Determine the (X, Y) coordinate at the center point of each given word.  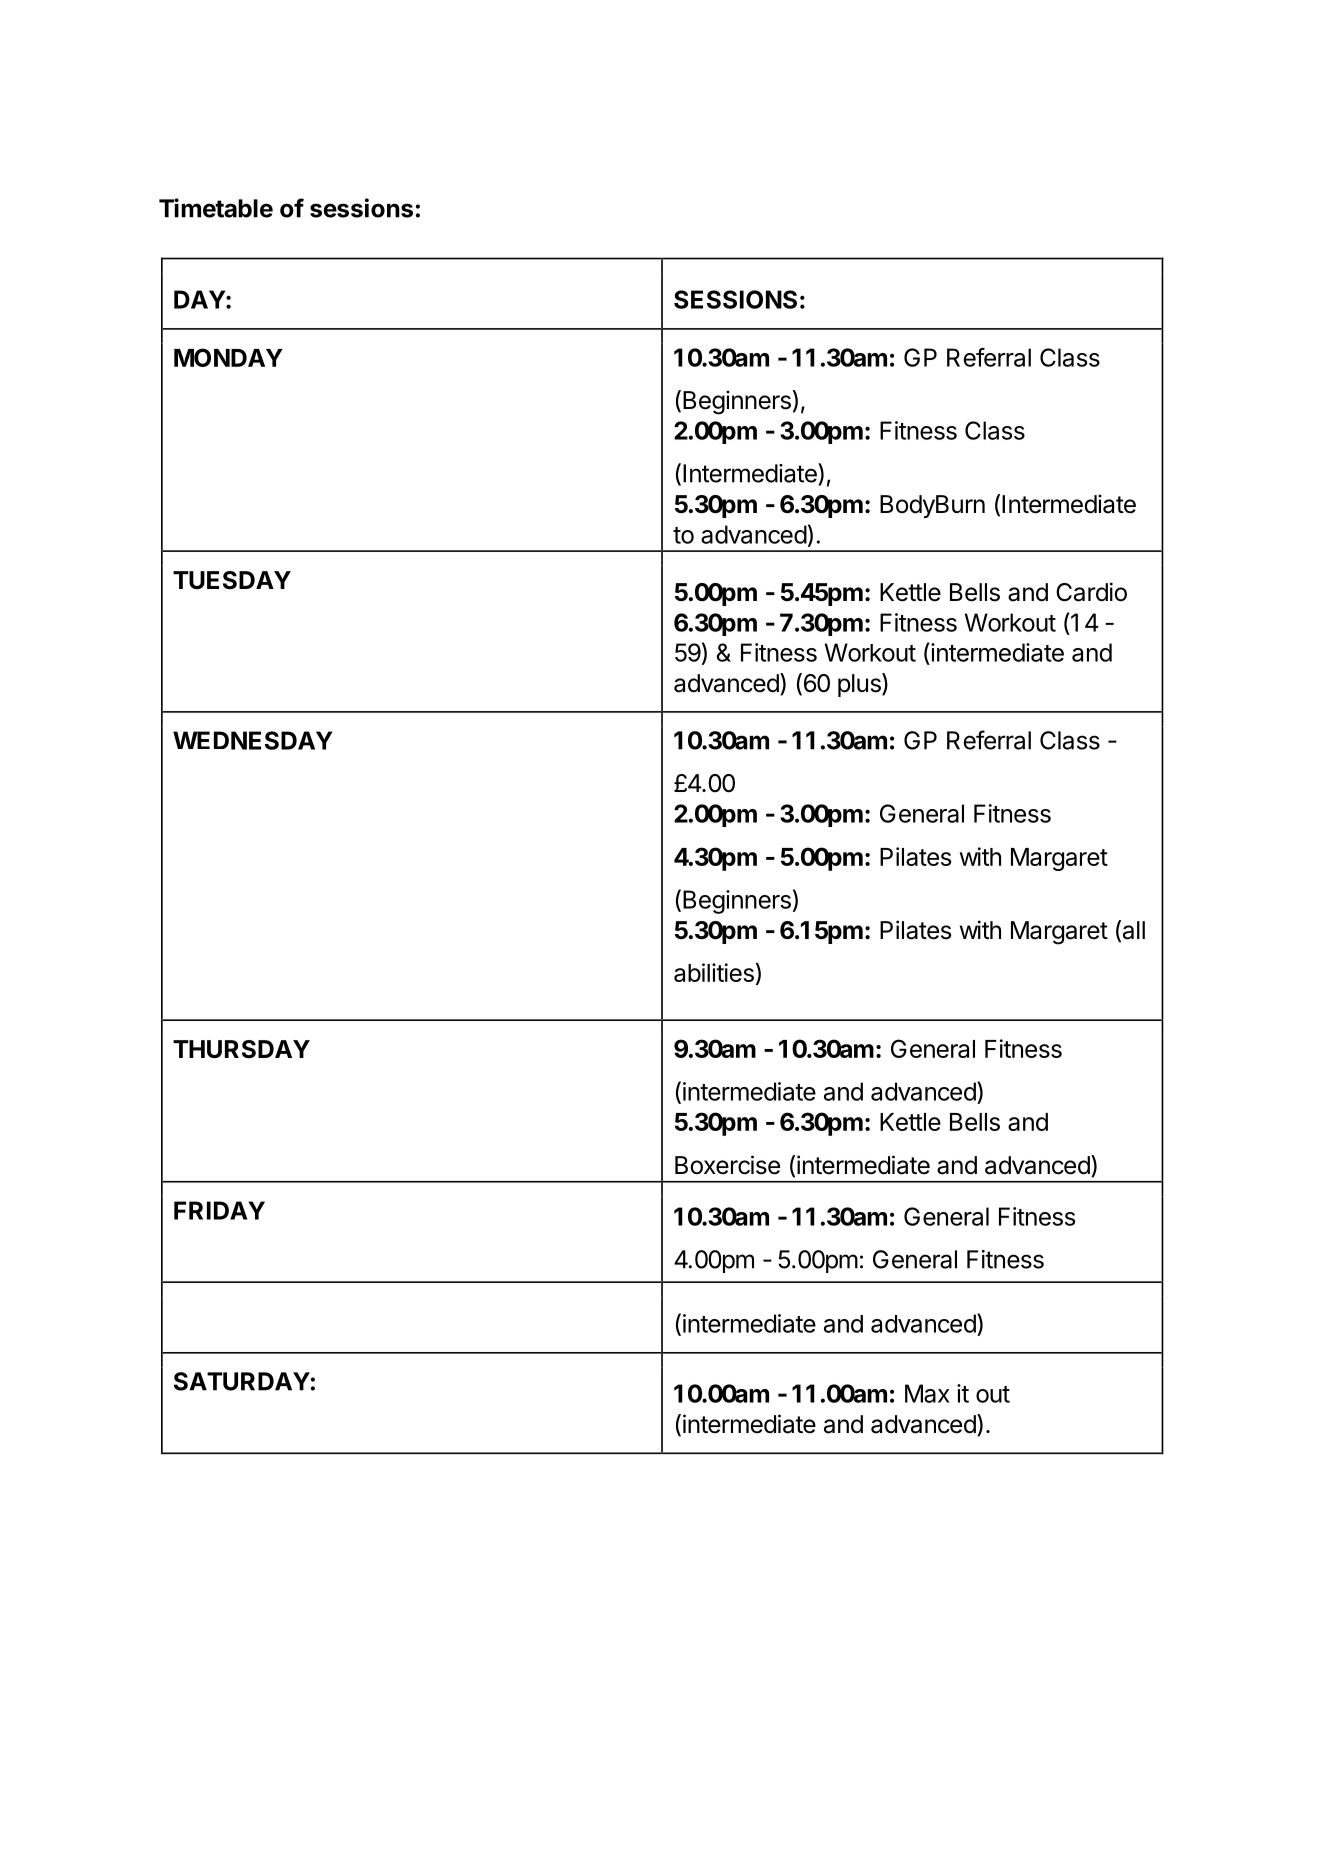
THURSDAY (241, 1049)
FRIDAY (219, 1210)
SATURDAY (242, 1381)
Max (927, 1393)
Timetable (216, 208)
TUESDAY (232, 580)
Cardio (1091, 592)
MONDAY (228, 357)
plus (860, 685)
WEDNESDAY (252, 740)
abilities (714, 972)
